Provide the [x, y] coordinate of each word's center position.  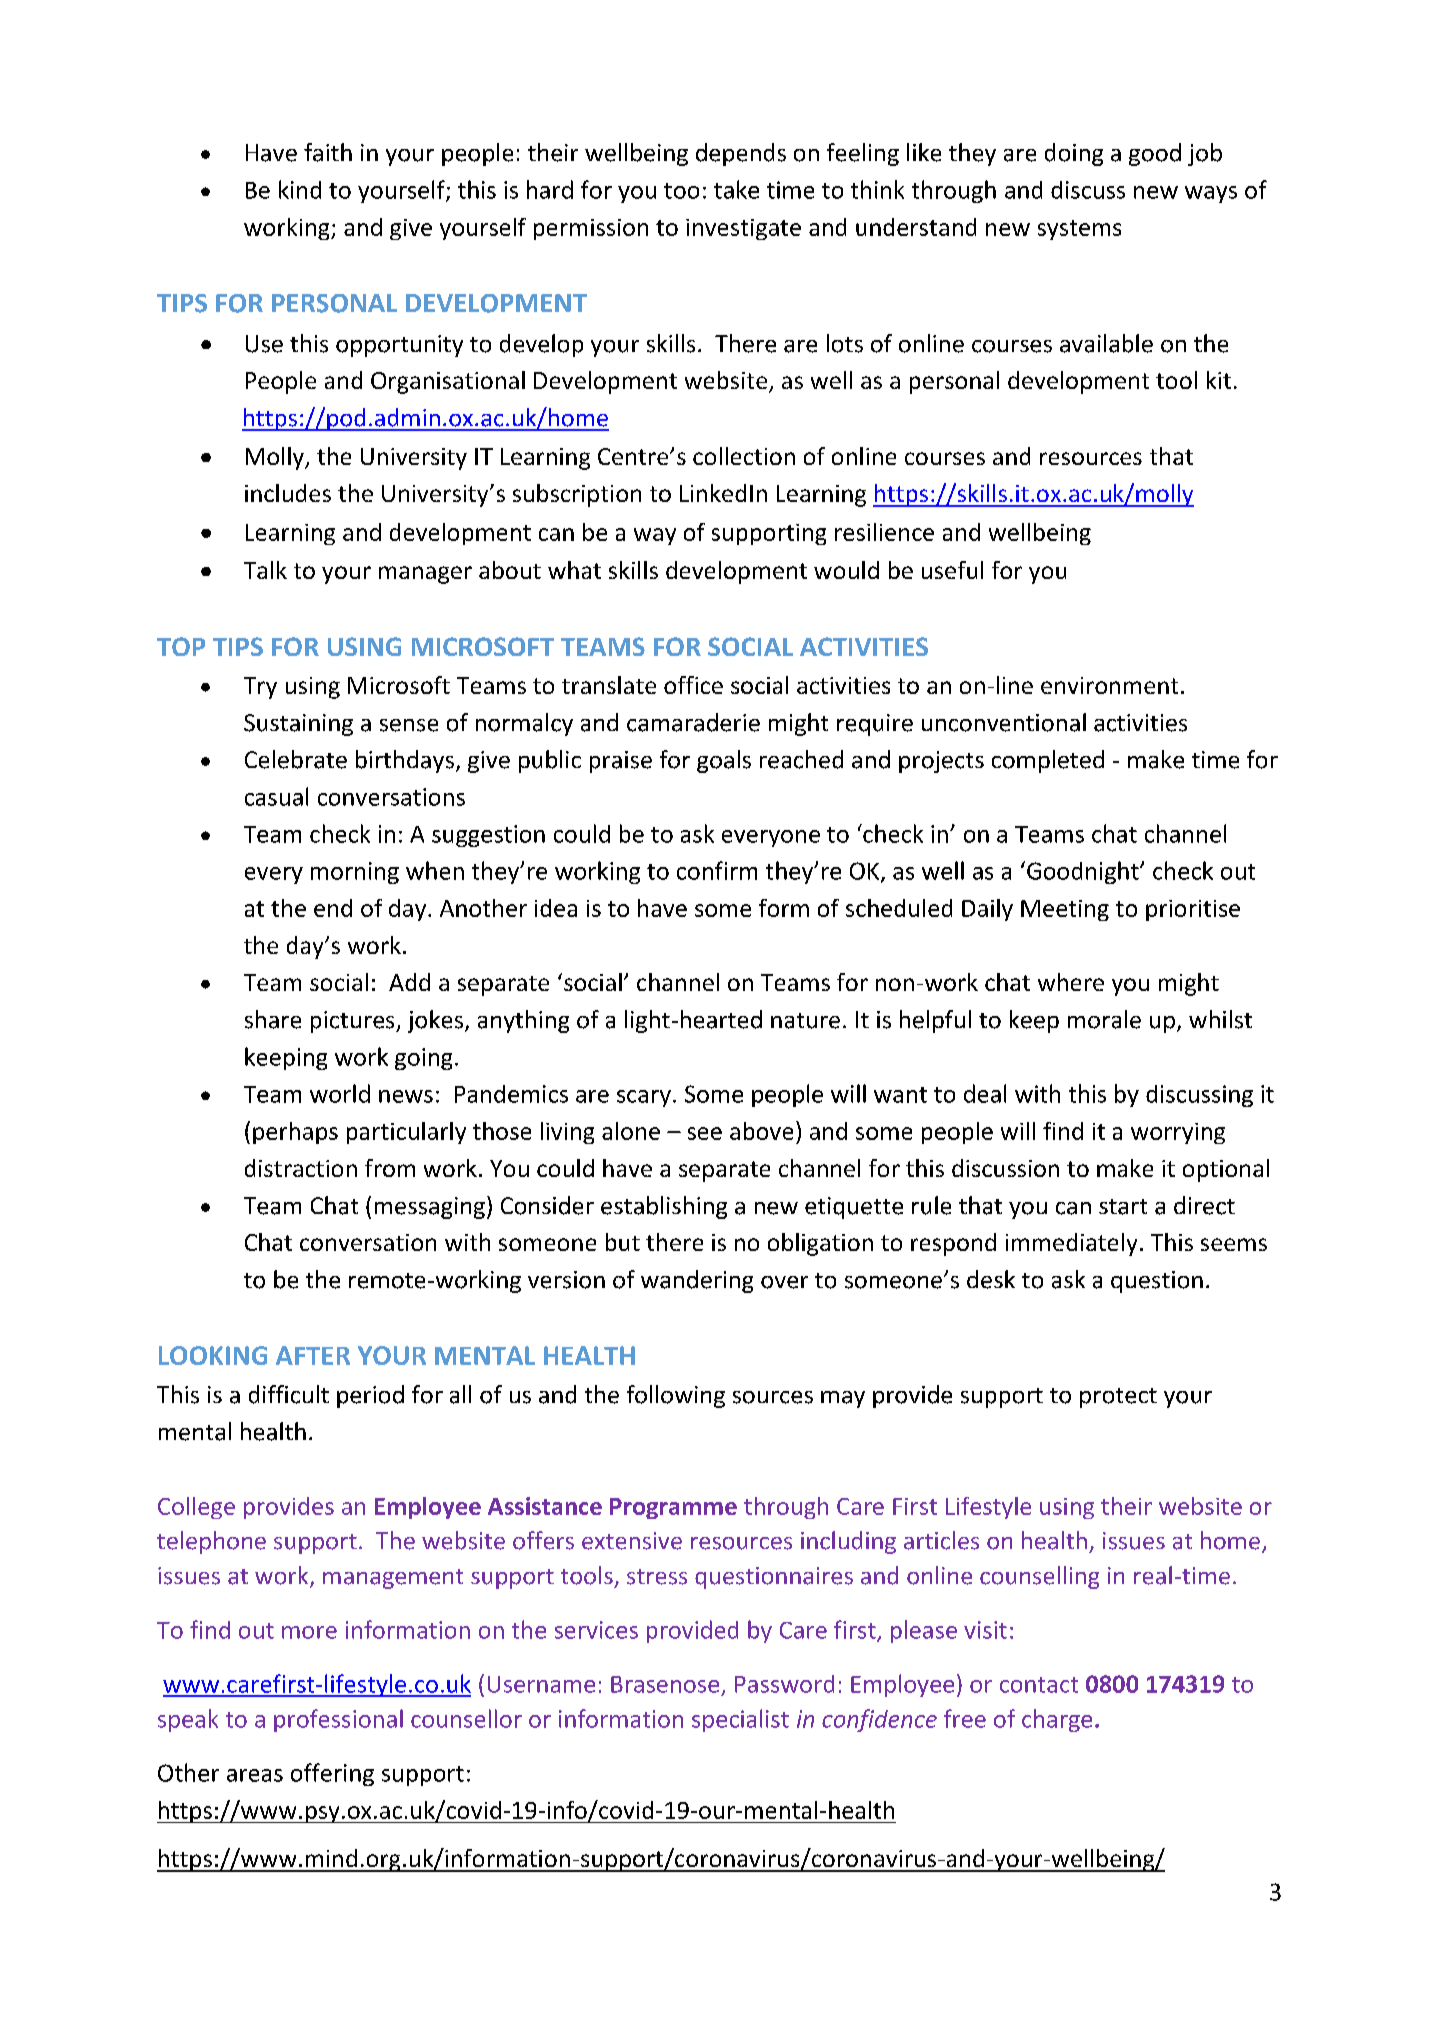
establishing [664, 1207]
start [1123, 1207]
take [736, 189]
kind [300, 189]
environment [1109, 685]
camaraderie [693, 722]
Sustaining [298, 725]
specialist [740, 1720]
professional [338, 1720]
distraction [301, 1168]
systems [1079, 230]
